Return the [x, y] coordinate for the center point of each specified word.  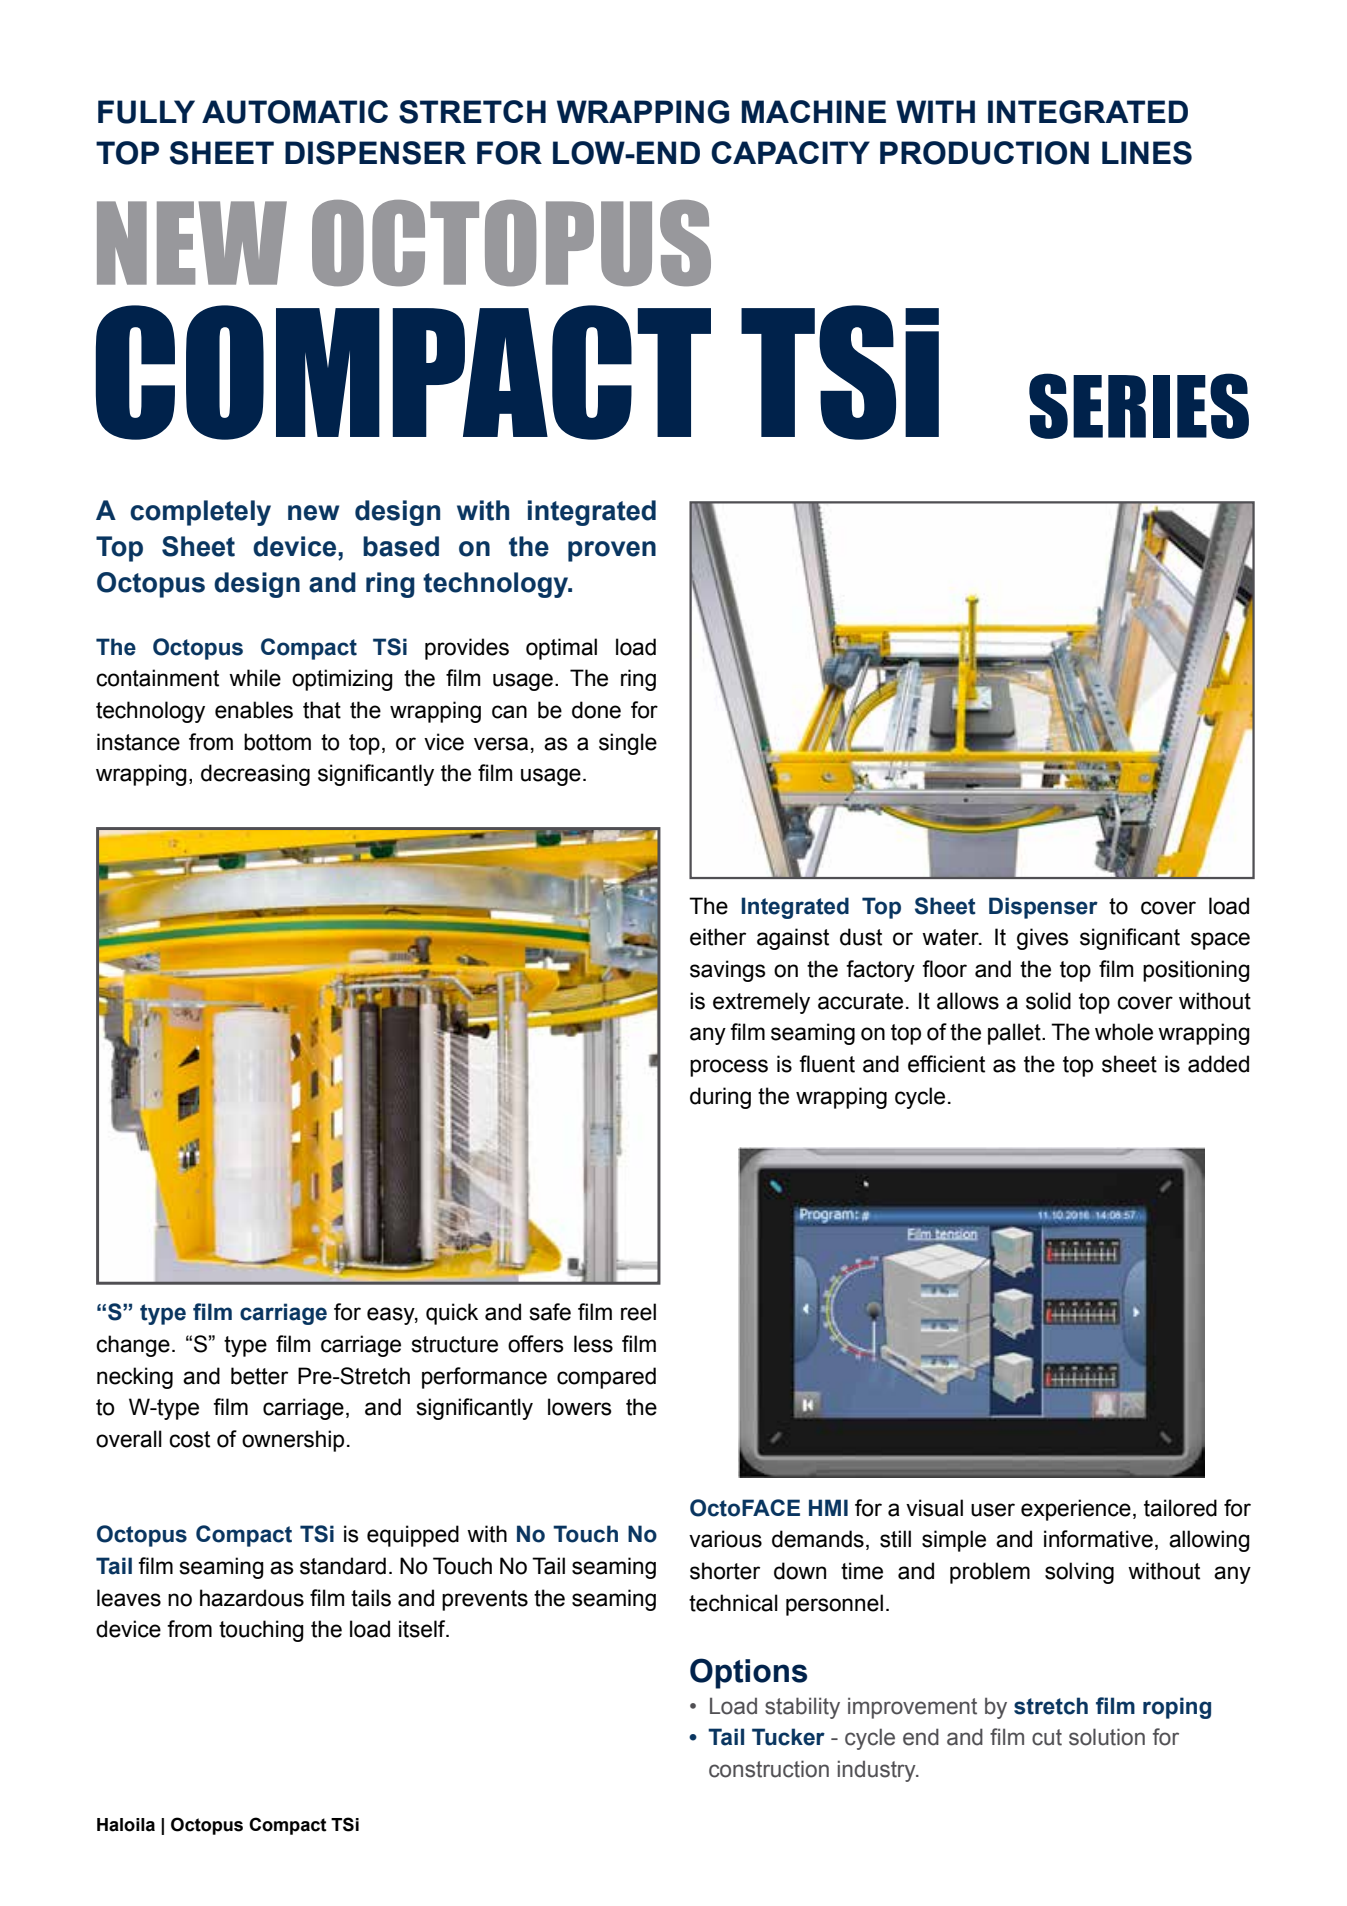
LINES [1147, 153]
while [255, 678]
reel [638, 1312]
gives [1043, 939]
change [133, 1346]
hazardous [252, 1598]
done [596, 710]
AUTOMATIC [295, 112]
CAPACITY [790, 152]
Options [748, 1673]
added [1218, 1064]
